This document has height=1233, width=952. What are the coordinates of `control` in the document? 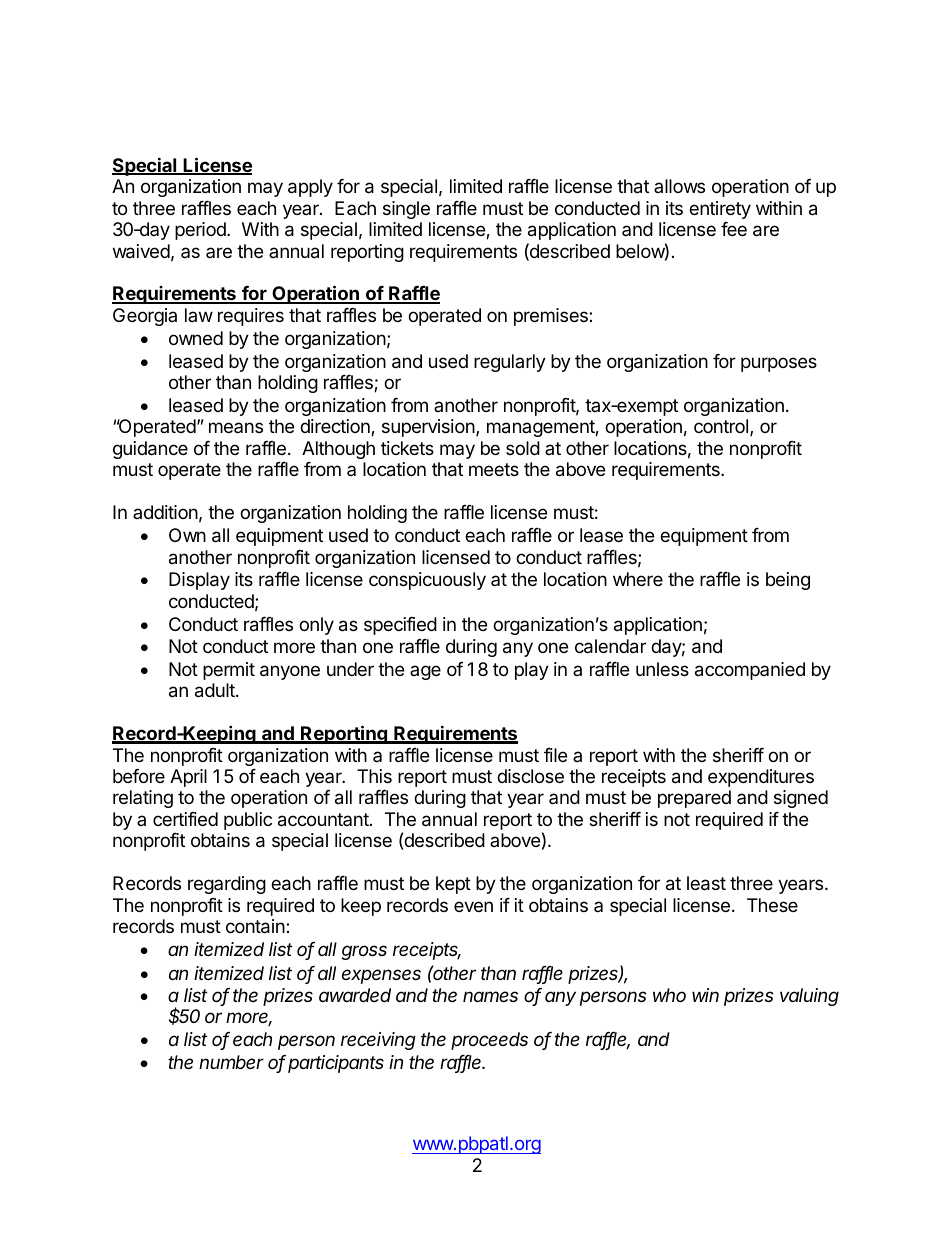 It's located at (722, 427).
